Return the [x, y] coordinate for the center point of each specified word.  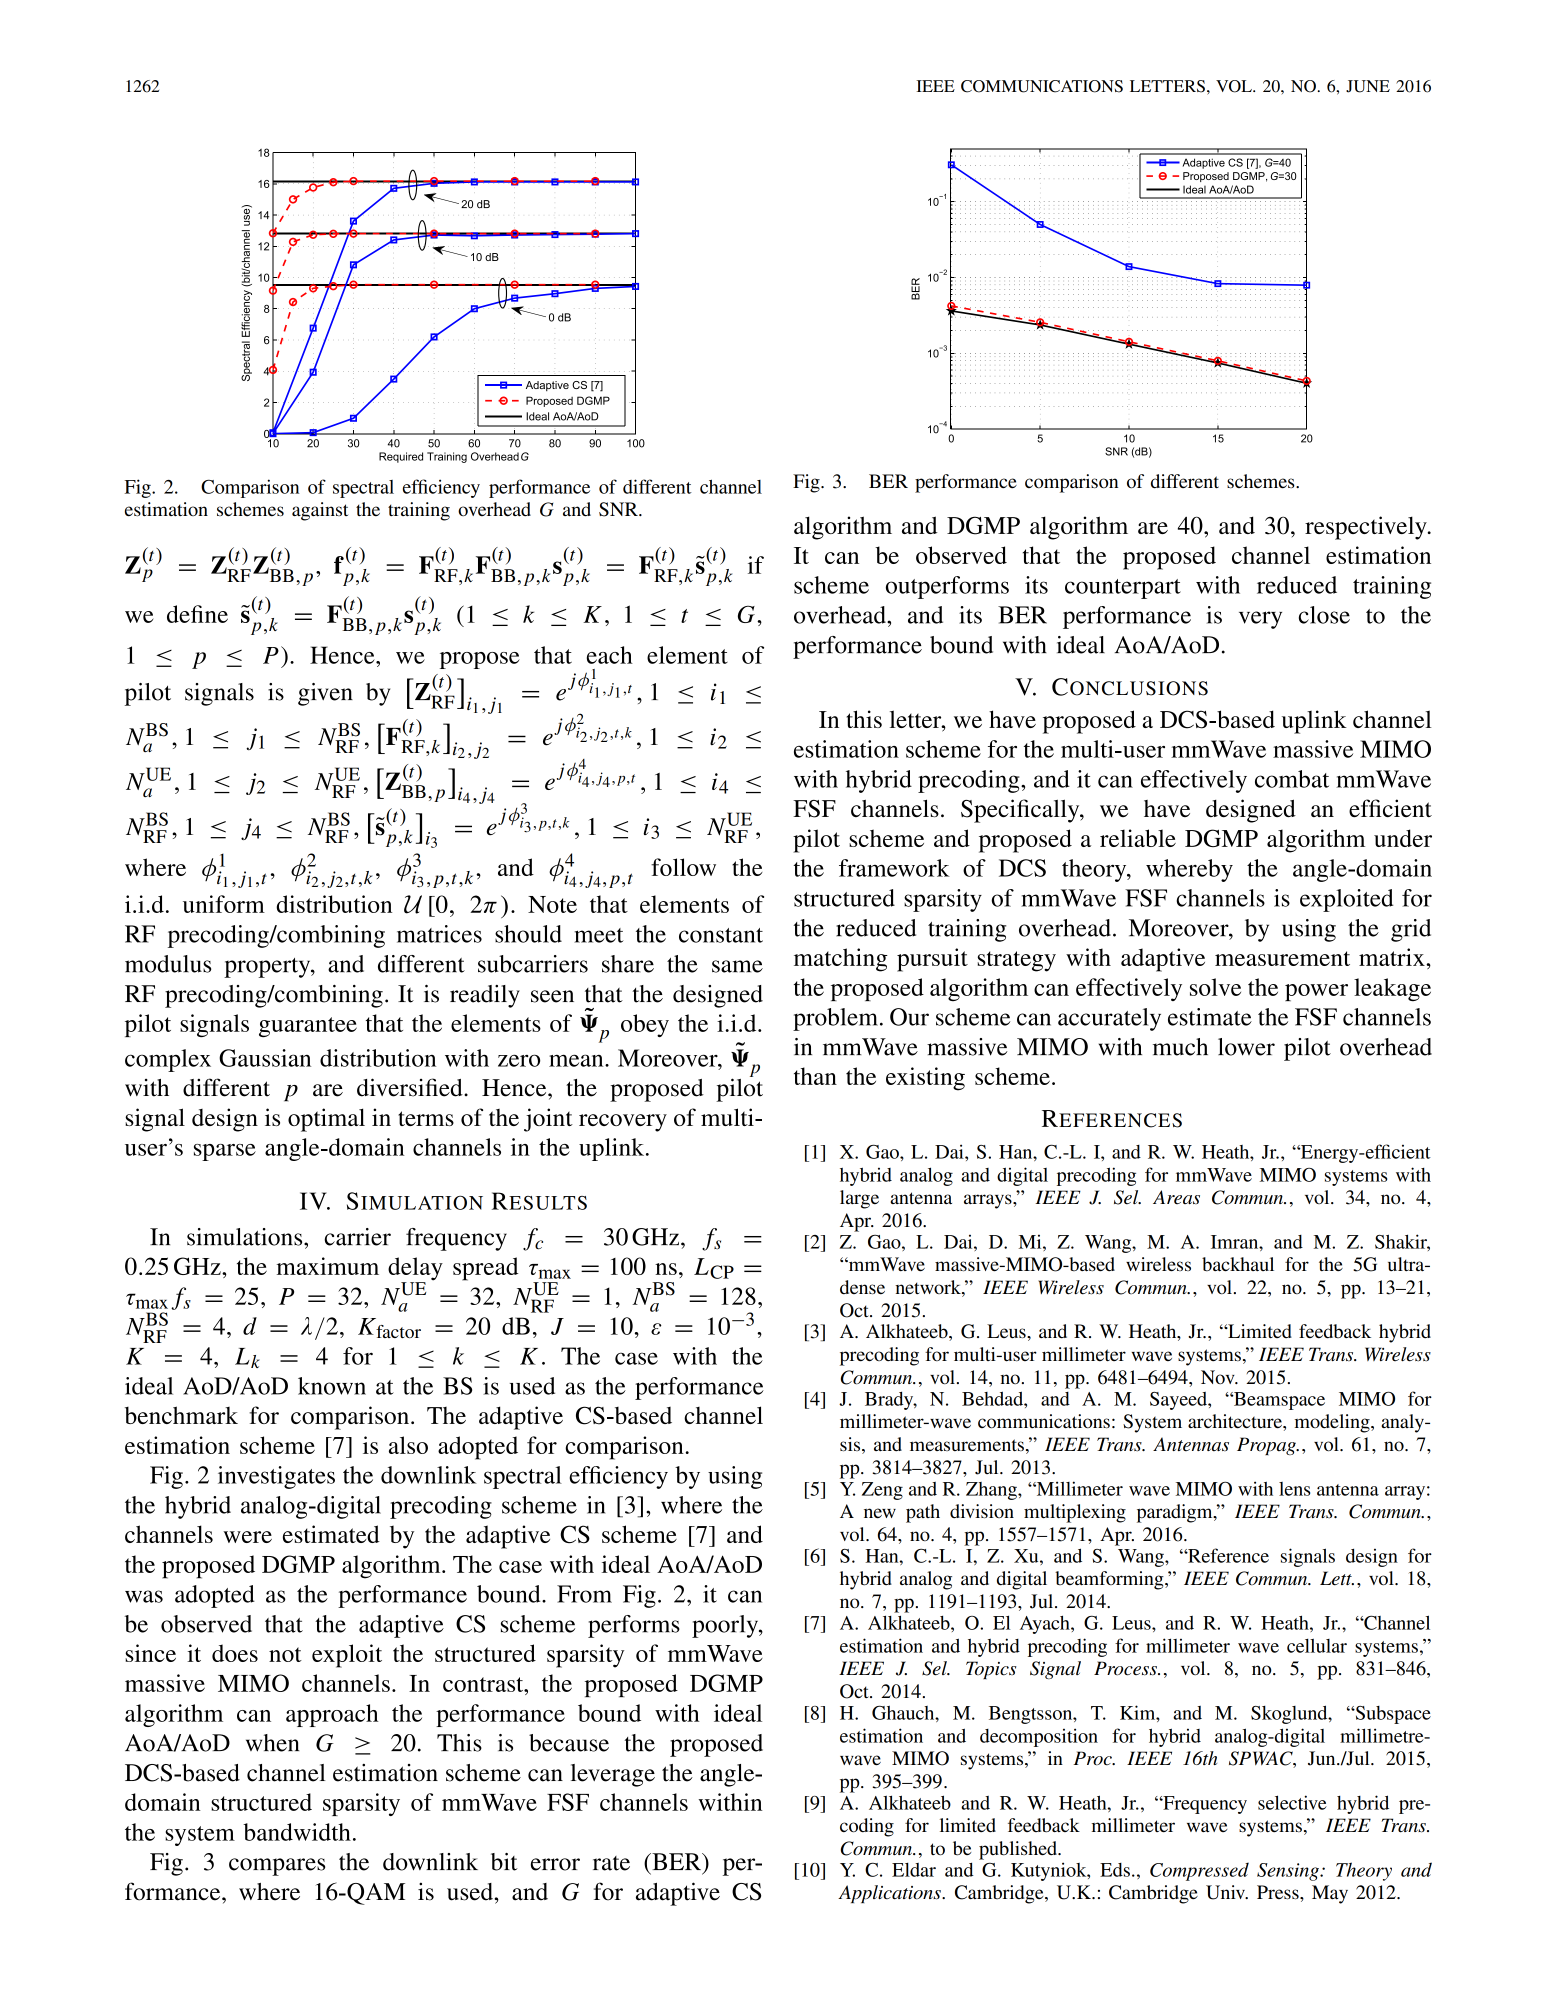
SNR [619, 509]
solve [1215, 987]
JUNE [1368, 86]
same [737, 966]
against [320, 511]
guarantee [308, 1027]
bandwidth [297, 1832]
